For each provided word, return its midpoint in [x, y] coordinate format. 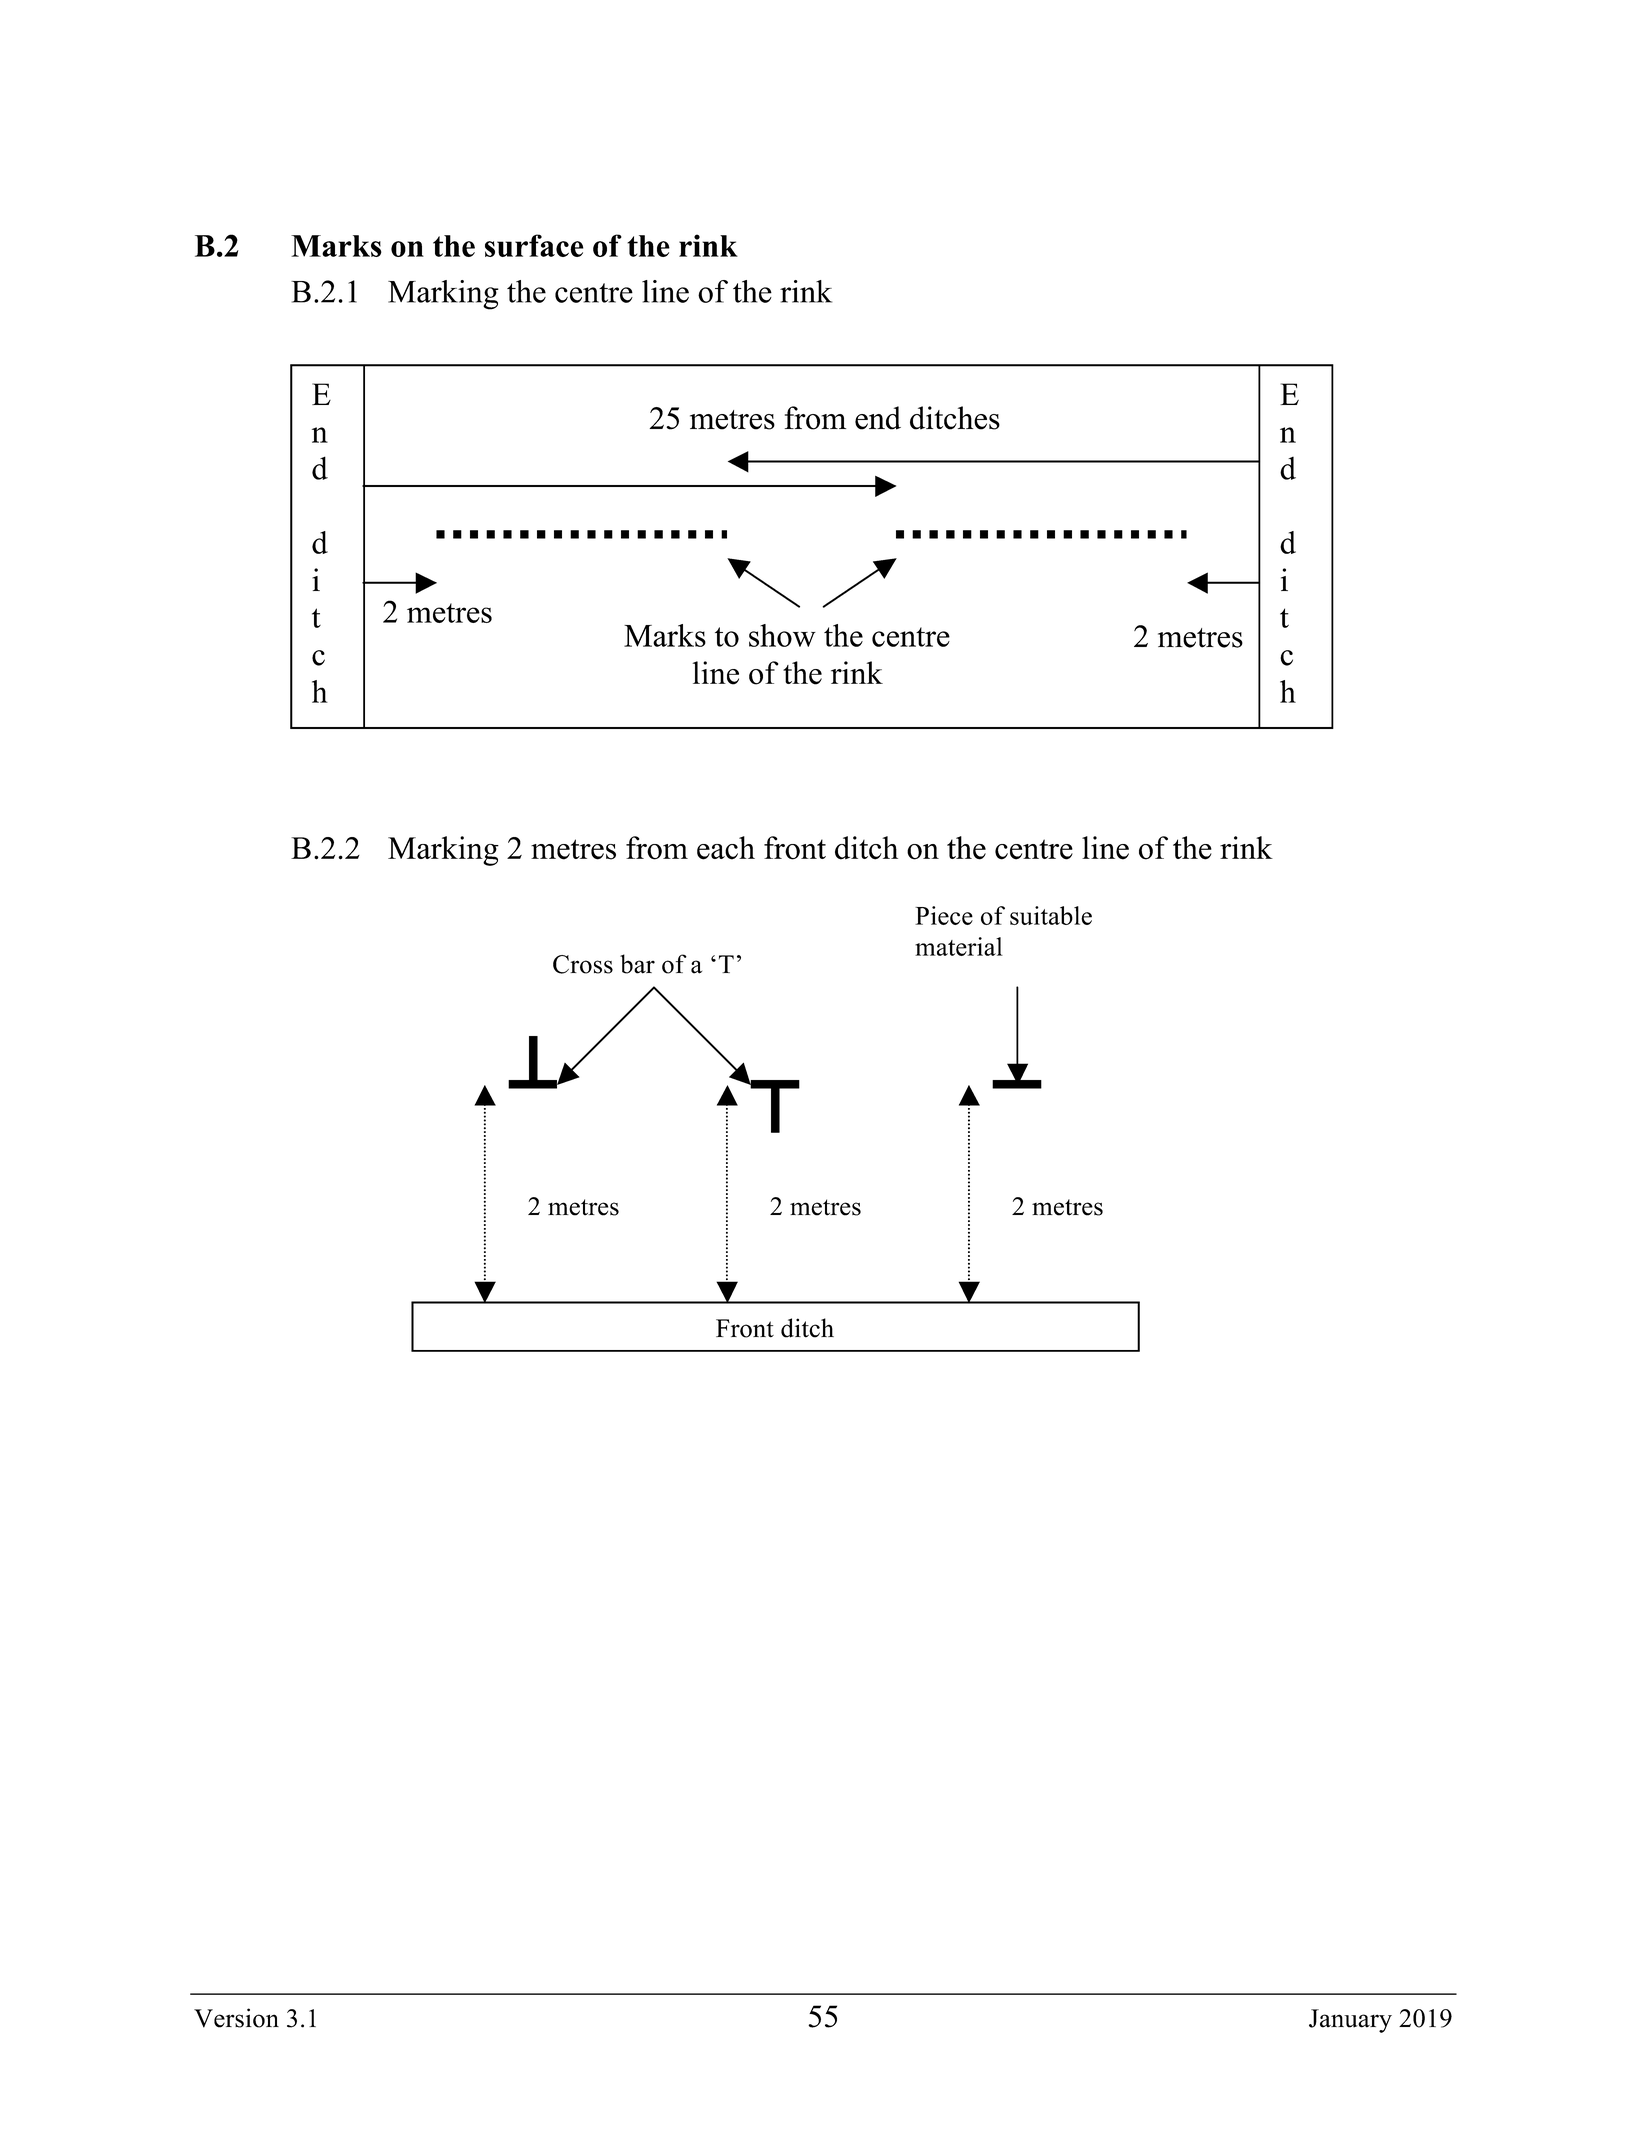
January [1350, 2021]
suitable [1051, 915]
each [726, 848]
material [959, 946]
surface [534, 245]
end [878, 418]
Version [236, 2018]
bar [637, 964]
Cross [583, 964]
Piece [944, 915]
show [782, 635]
